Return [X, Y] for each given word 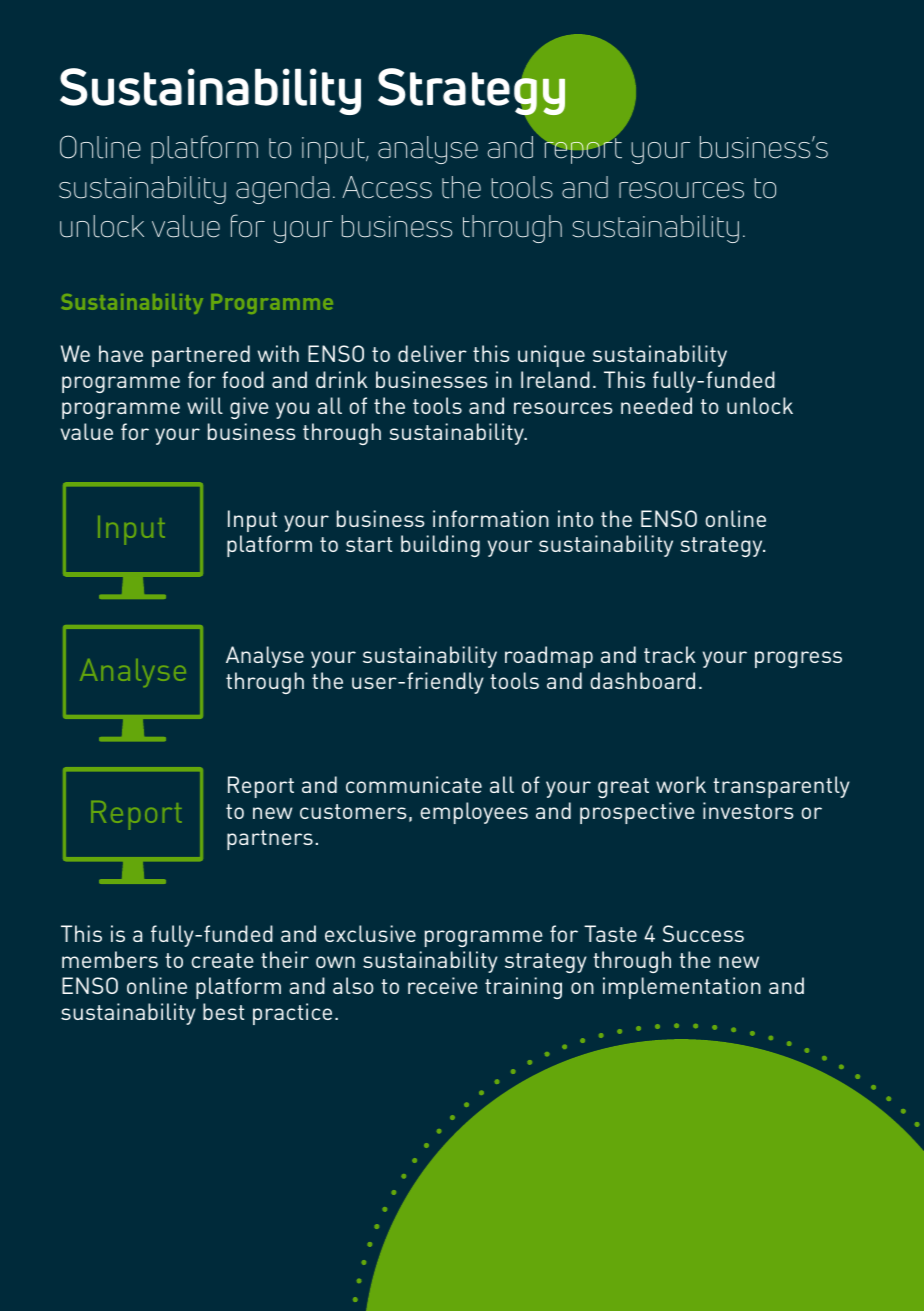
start [369, 544]
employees [474, 813]
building [440, 546]
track [670, 654]
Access [387, 187]
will [205, 405]
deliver [432, 353]
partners [270, 840]
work [681, 784]
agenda [283, 190]
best [223, 1011]
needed [656, 405]
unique [551, 356]
